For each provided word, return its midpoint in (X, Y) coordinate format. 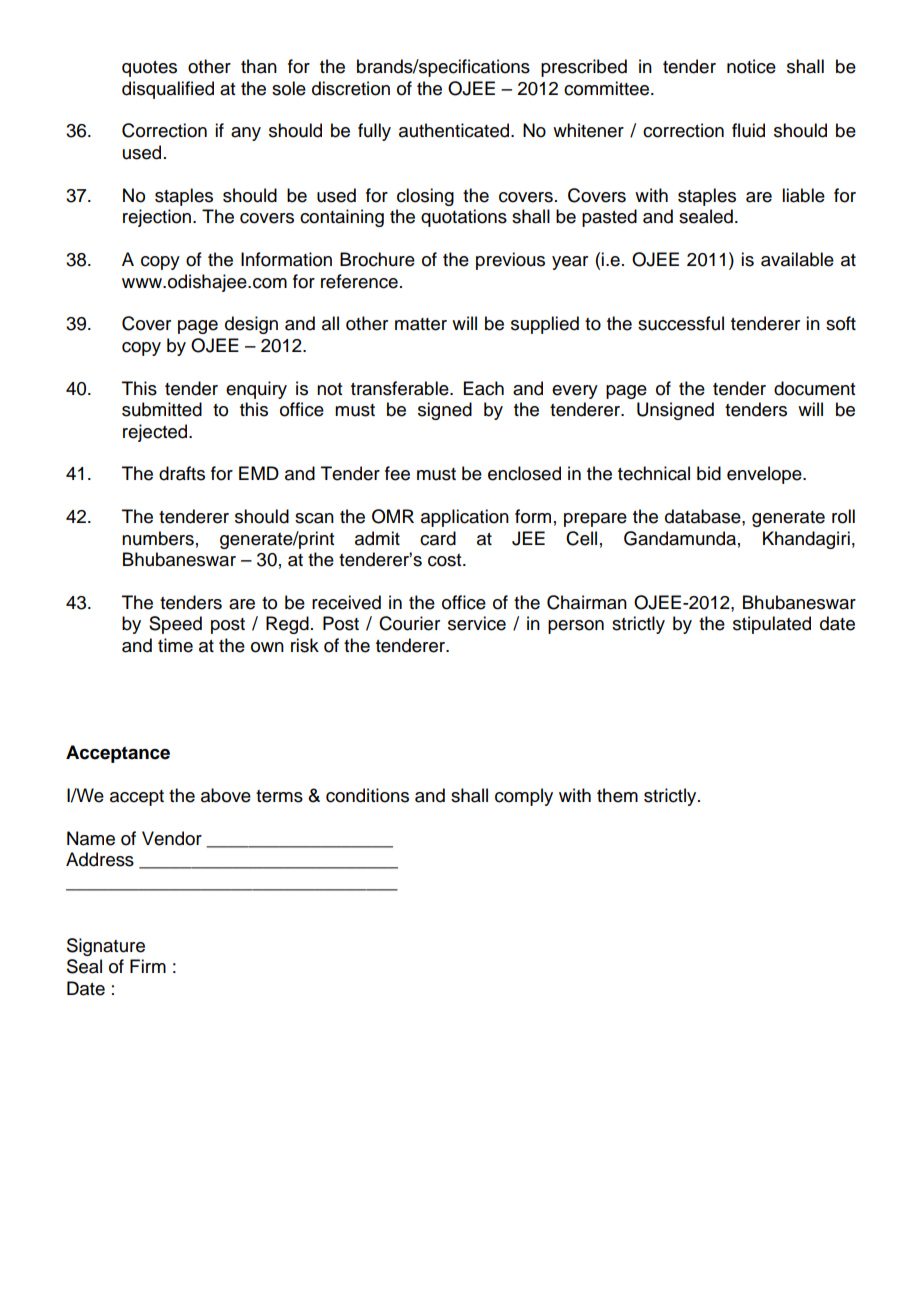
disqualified (168, 90)
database (704, 516)
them (617, 795)
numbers (158, 538)
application (465, 518)
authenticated (455, 130)
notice (751, 66)
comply (524, 797)
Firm (148, 966)
